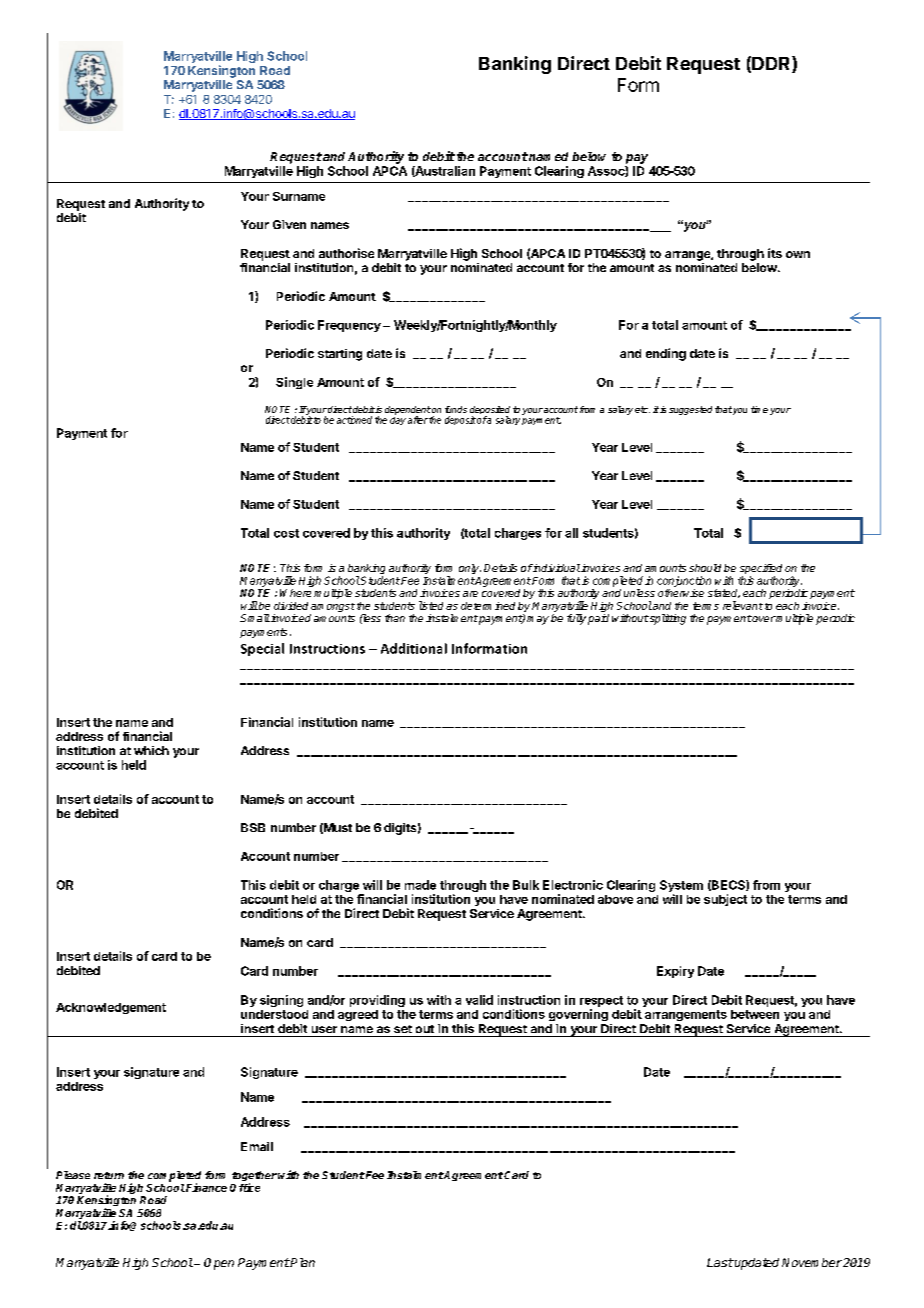 Image resolution: width=924 pixels, height=1308 pixels. What do you see at coordinates (681, 887) in the document?
I see `System` at bounding box center [681, 887].
